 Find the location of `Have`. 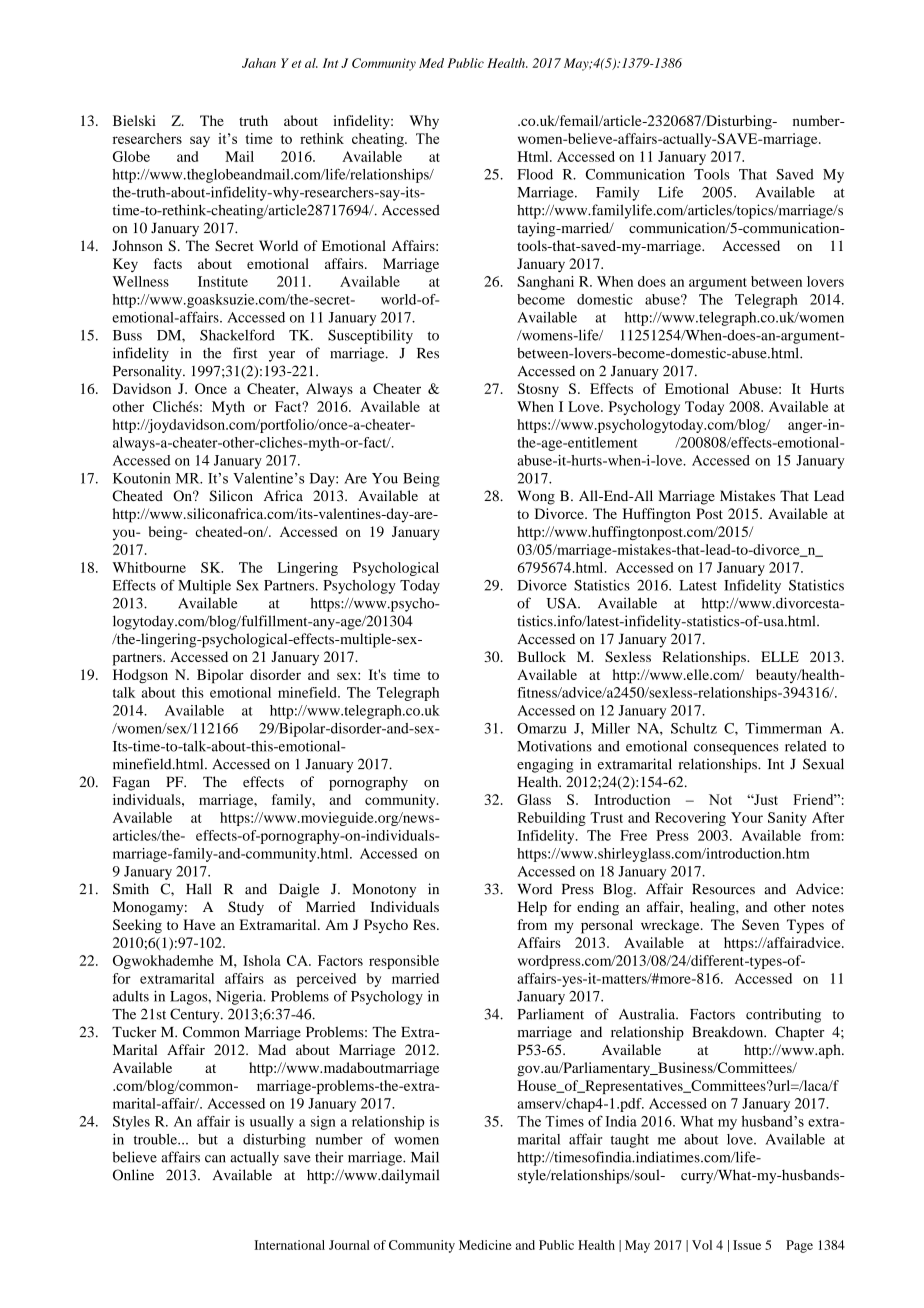

Have is located at coordinates (199, 924).
